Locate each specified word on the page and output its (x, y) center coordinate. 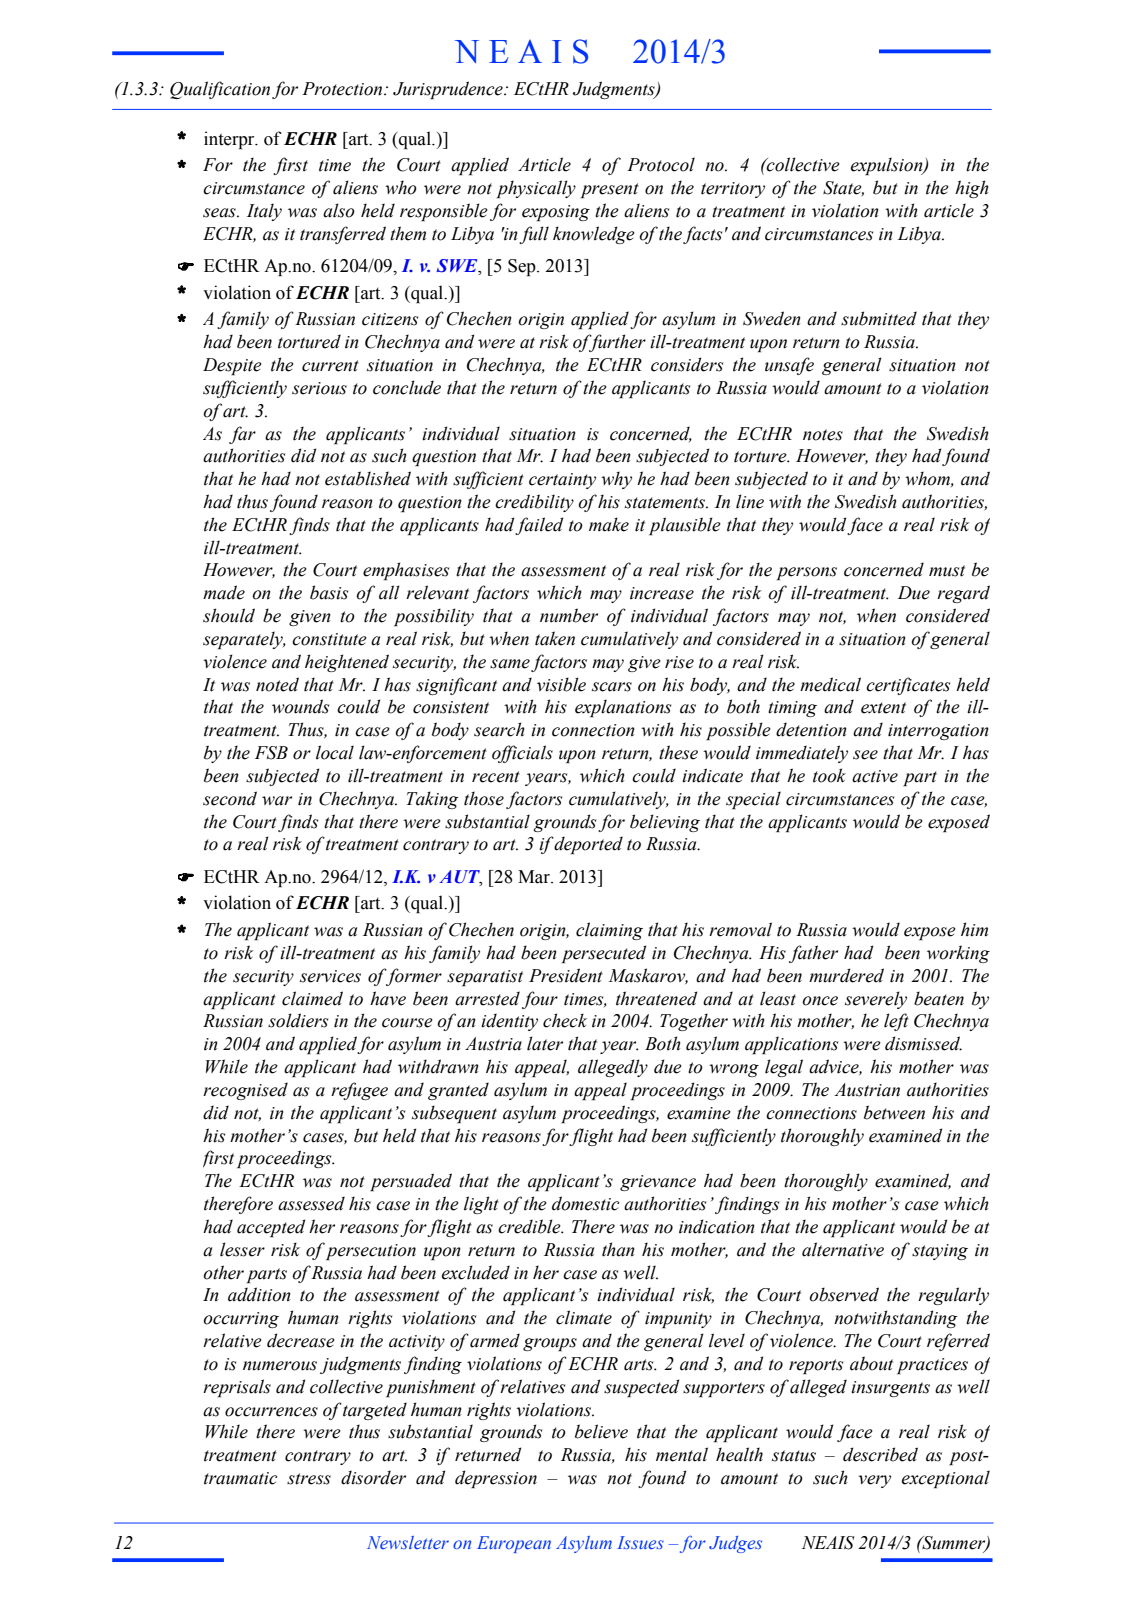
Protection (343, 89)
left (896, 1022)
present (610, 190)
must (947, 571)
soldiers (298, 1020)
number (569, 615)
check (565, 1020)
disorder (373, 1477)
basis (329, 592)
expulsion (888, 166)
